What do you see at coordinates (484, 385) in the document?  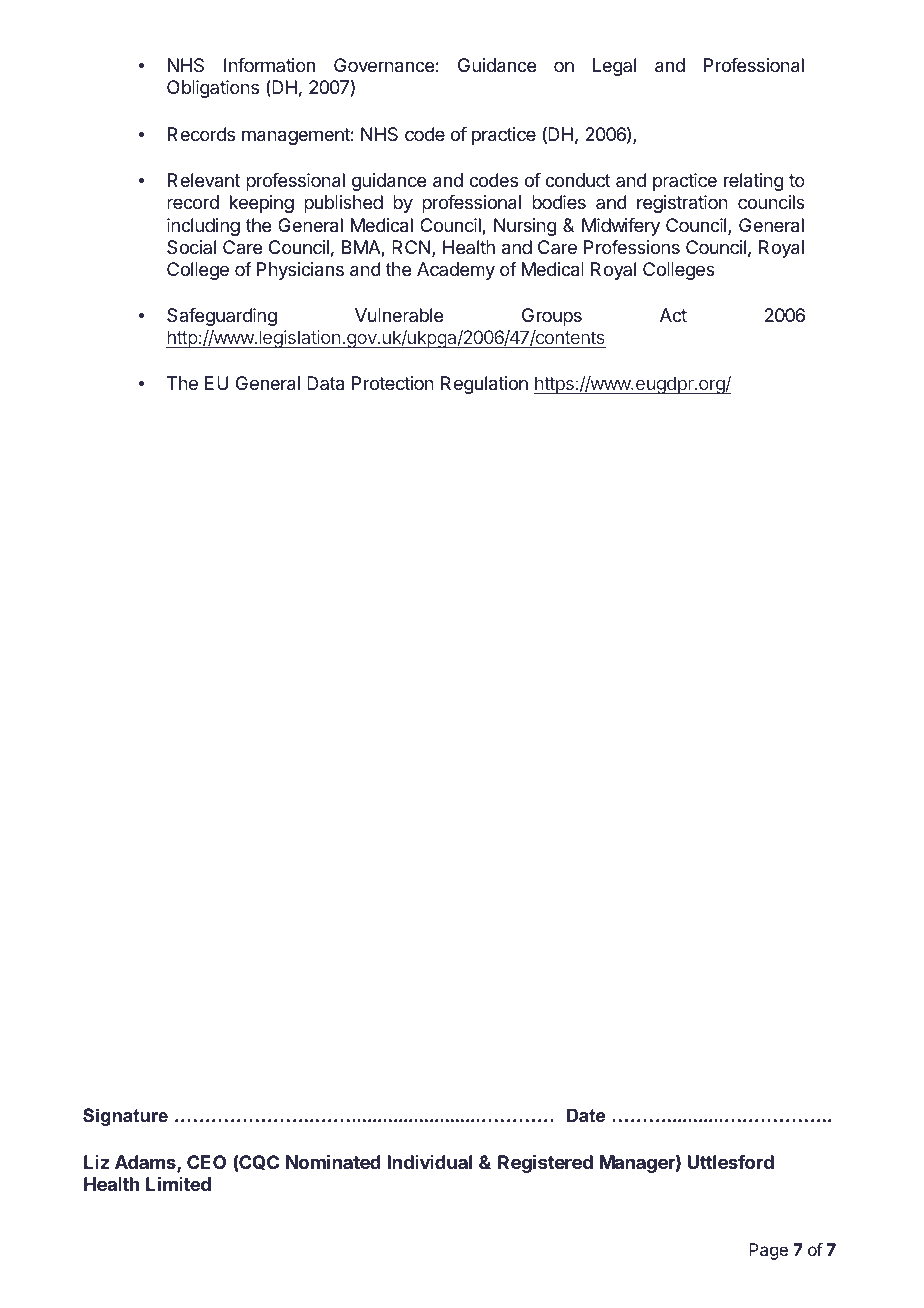 I see `Regulation` at bounding box center [484, 385].
